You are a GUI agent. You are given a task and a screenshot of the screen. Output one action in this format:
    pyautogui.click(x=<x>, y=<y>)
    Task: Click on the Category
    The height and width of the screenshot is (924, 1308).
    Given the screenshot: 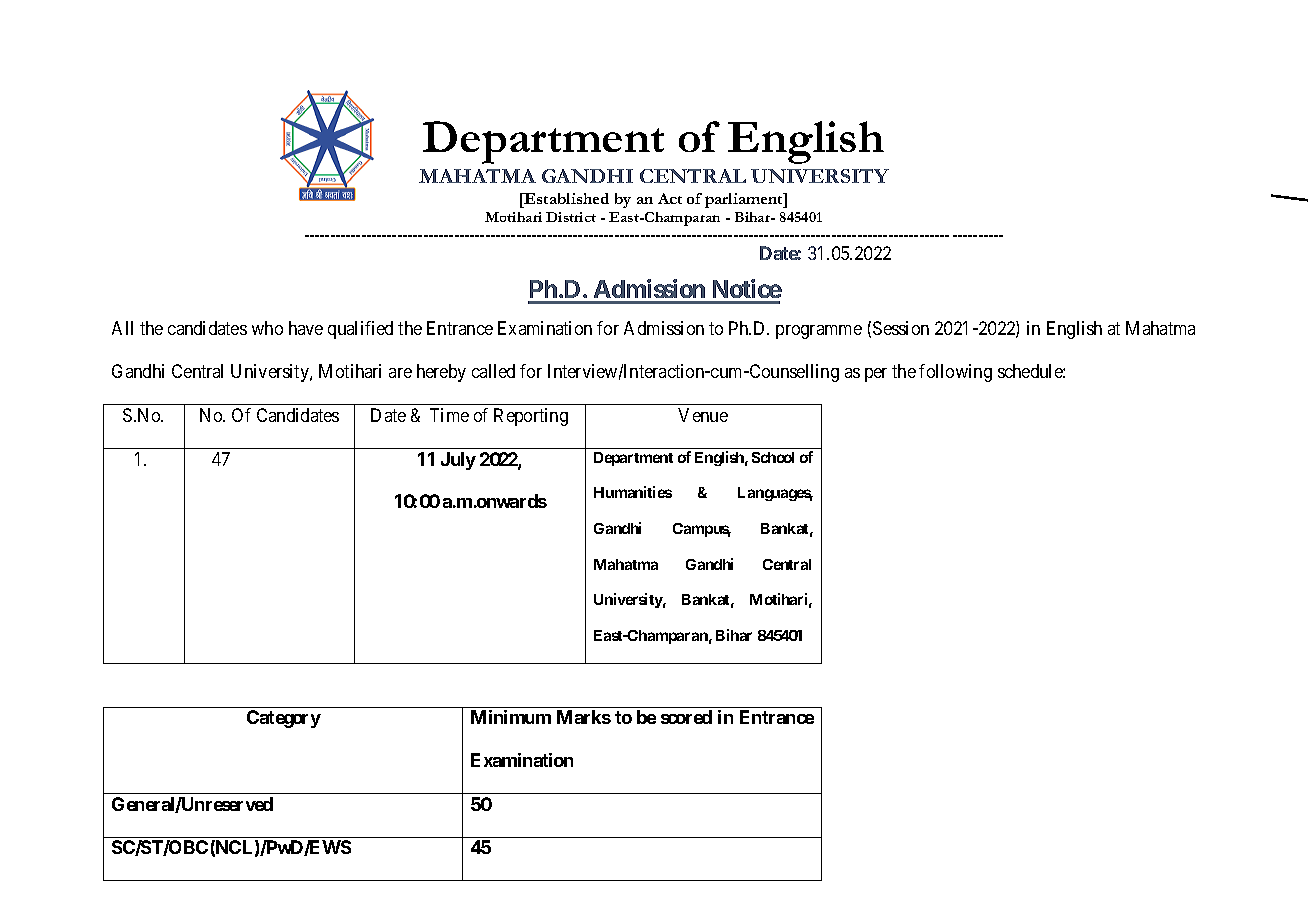 What is the action you would take?
    pyautogui.click(x=284, y=719)
